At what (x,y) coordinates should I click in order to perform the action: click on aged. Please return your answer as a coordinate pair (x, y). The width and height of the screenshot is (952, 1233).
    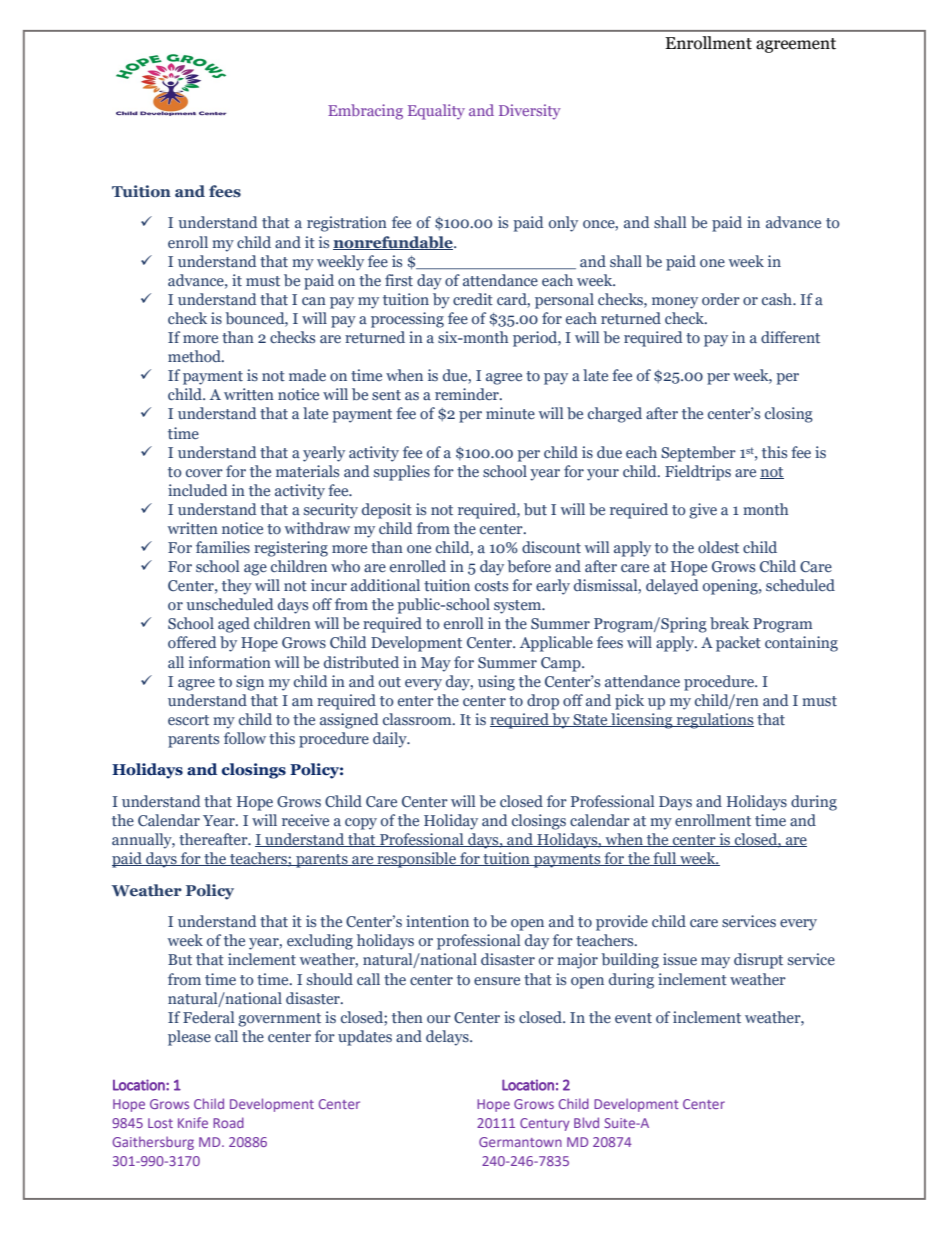
    Looking at the image, I should click on (234, 625).
